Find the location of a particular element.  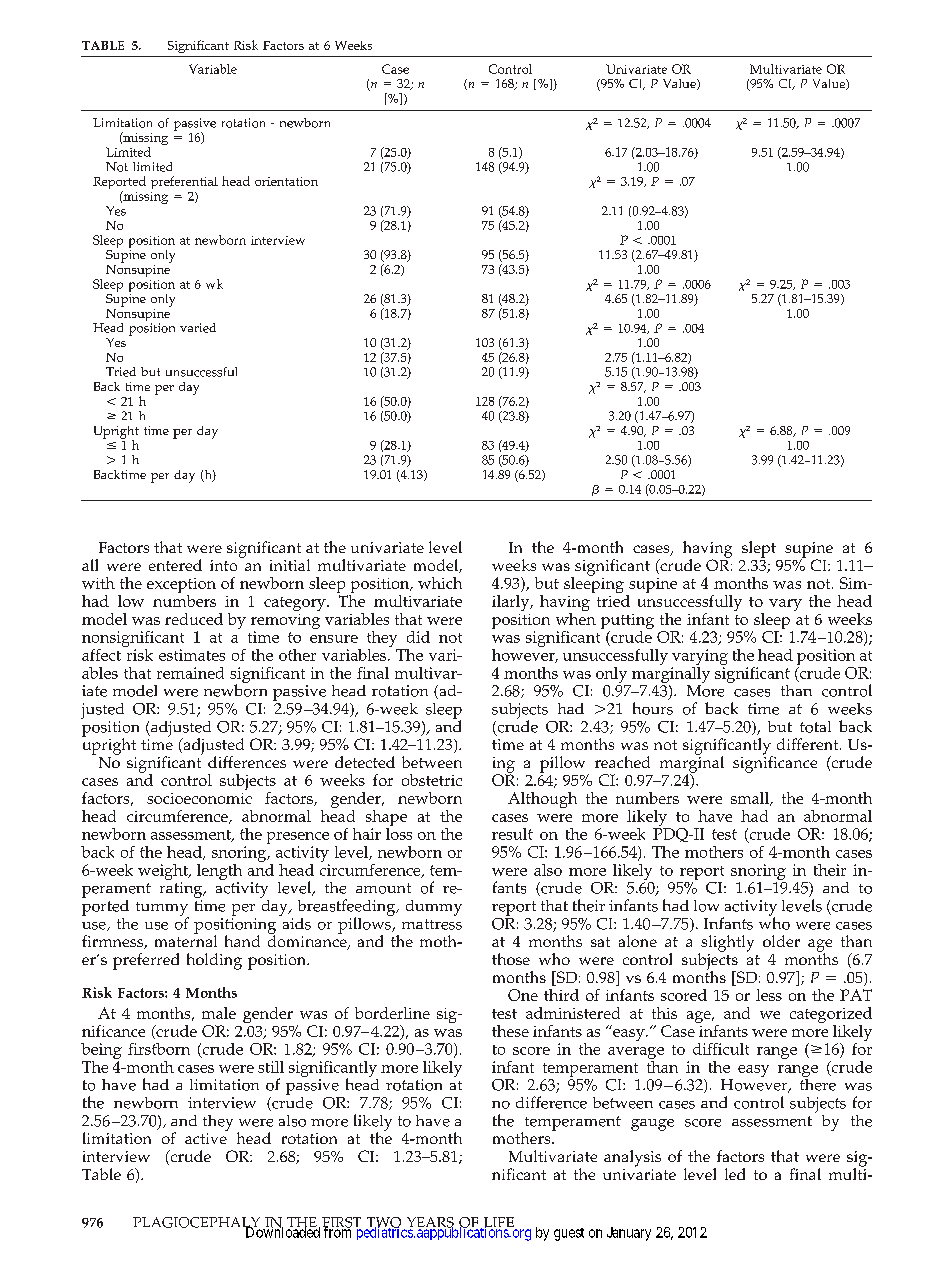

putting is located at coordinates (627, 623).
